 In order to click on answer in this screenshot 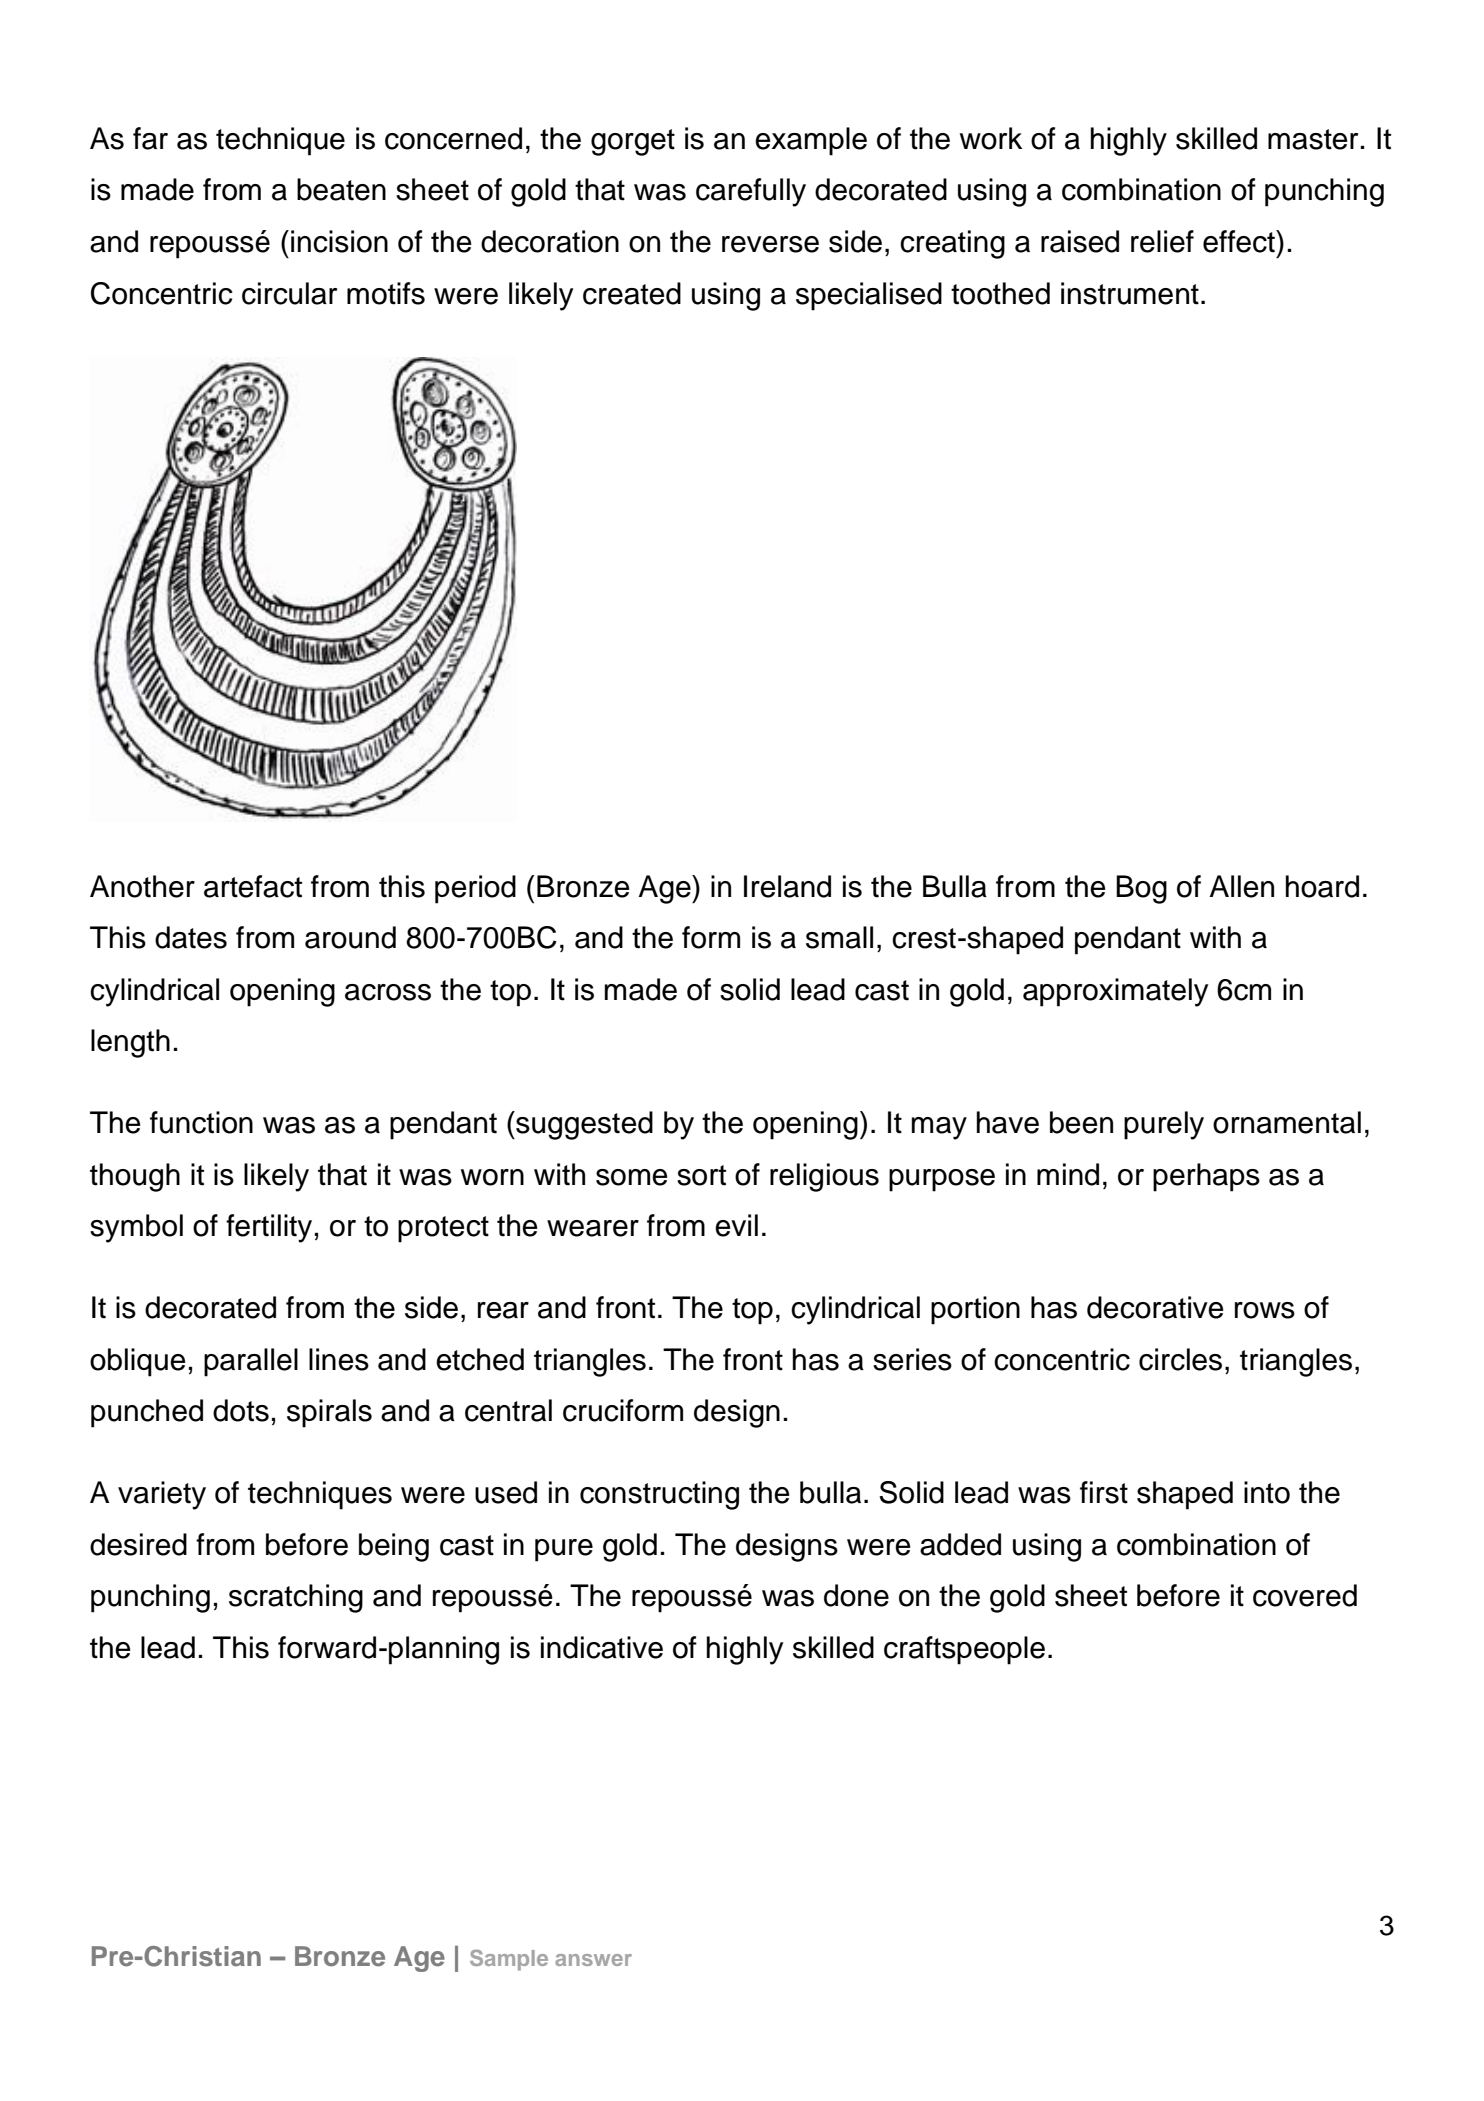, I will do `click(593, 1960)`.
